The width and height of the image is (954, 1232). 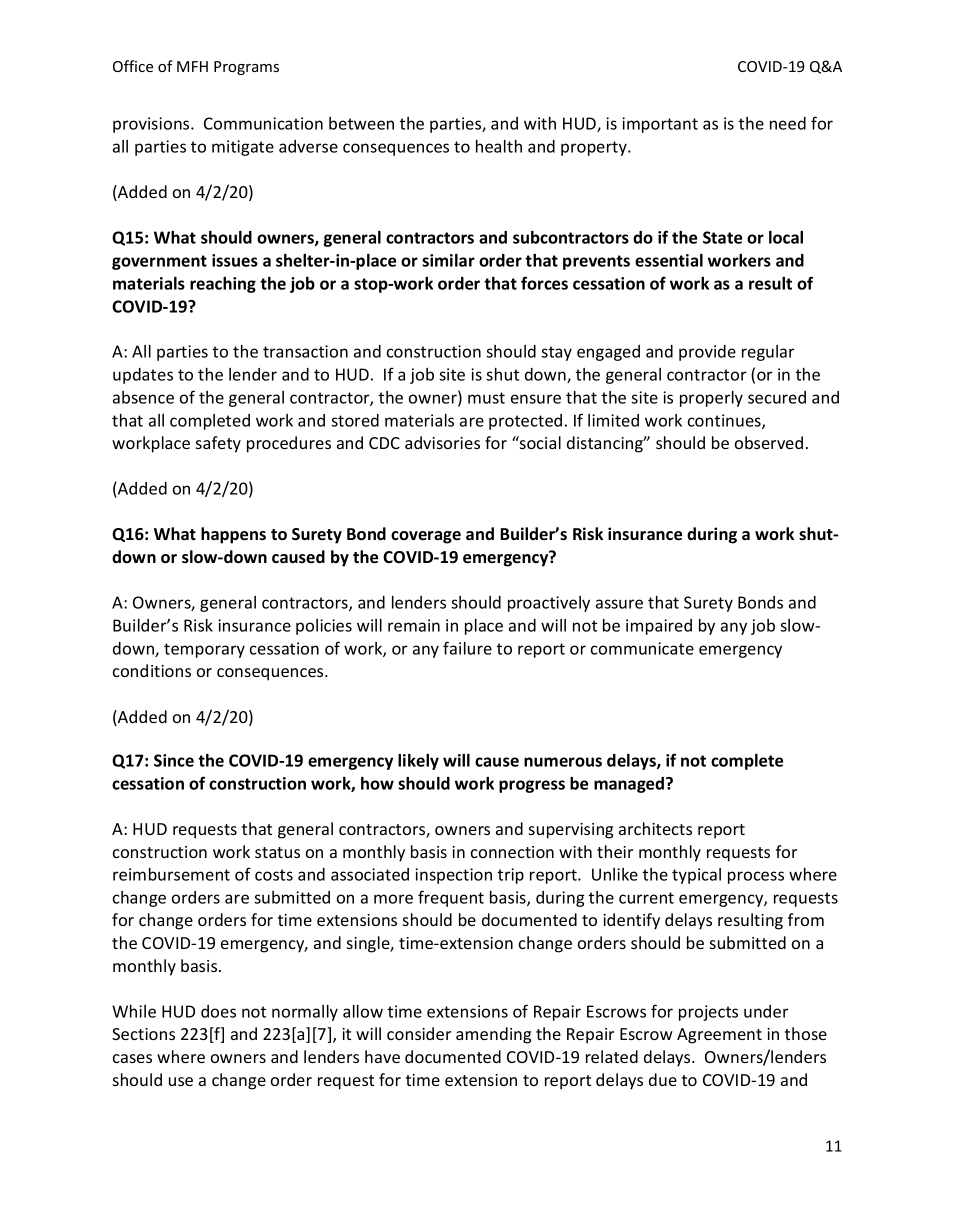 What do you see at coordinates (246, 68) in the image?
I see `Programs` at bounding box center [246, 68].
